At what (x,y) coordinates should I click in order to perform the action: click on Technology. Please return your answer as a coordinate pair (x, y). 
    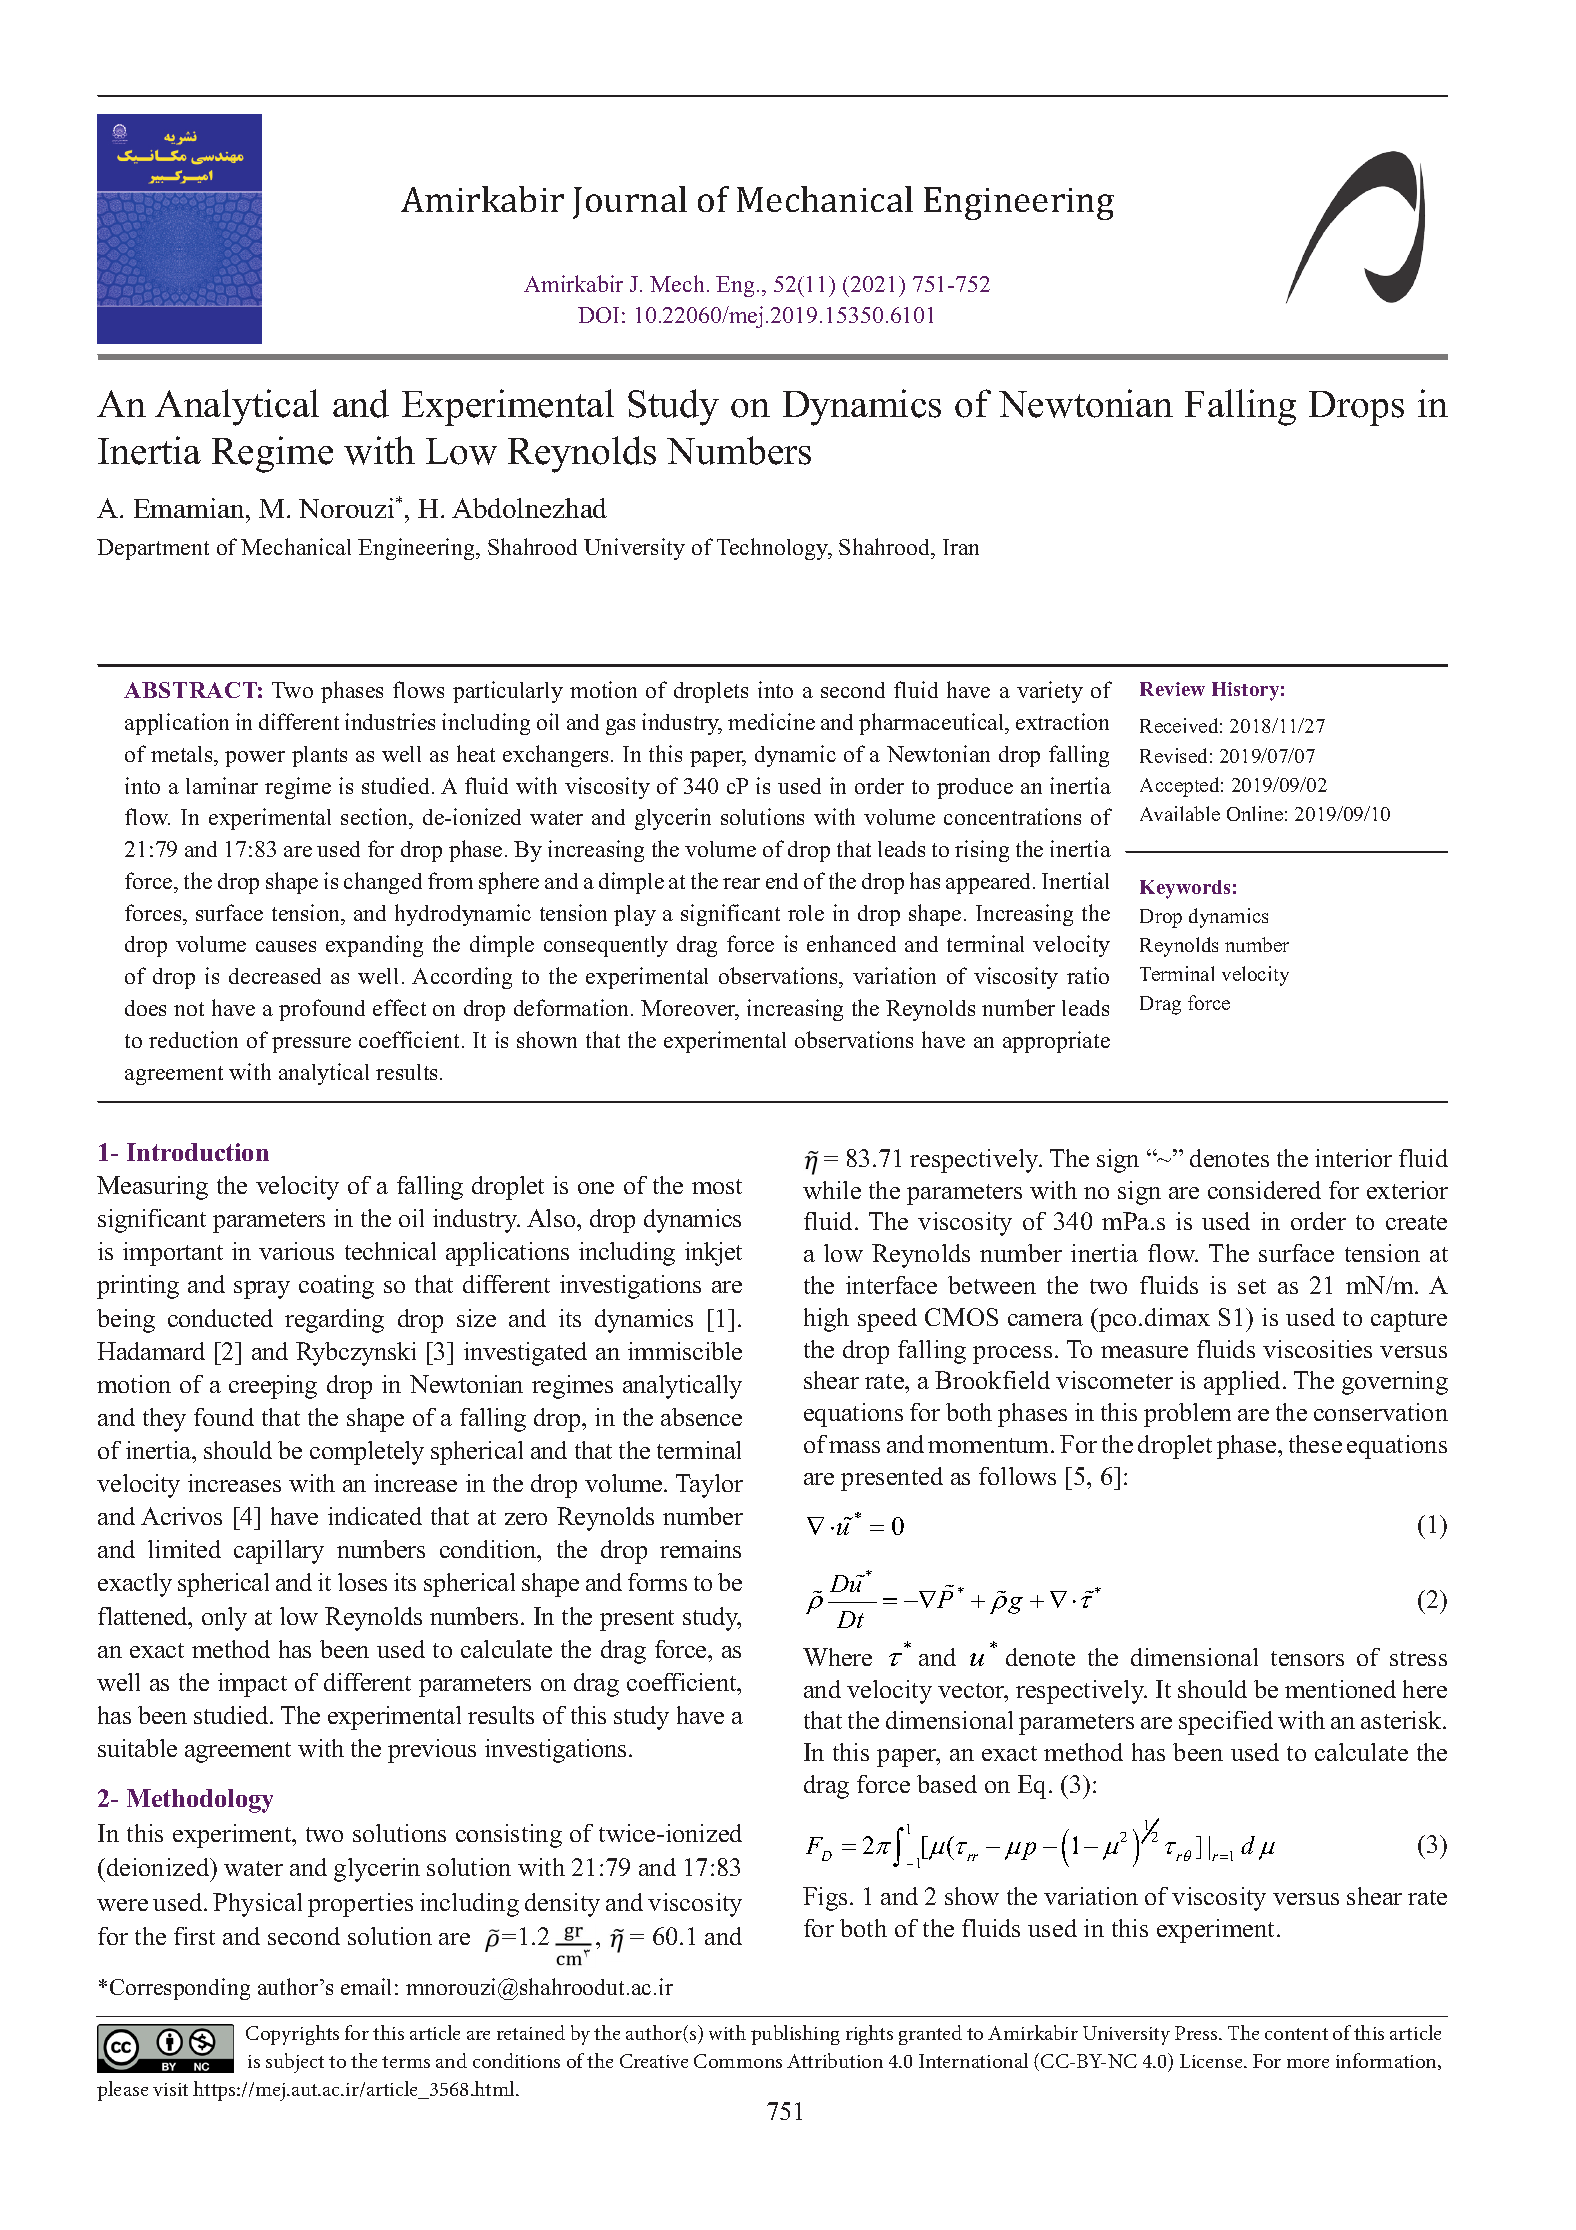
    Looking at the image, I should click on (774, 549).
